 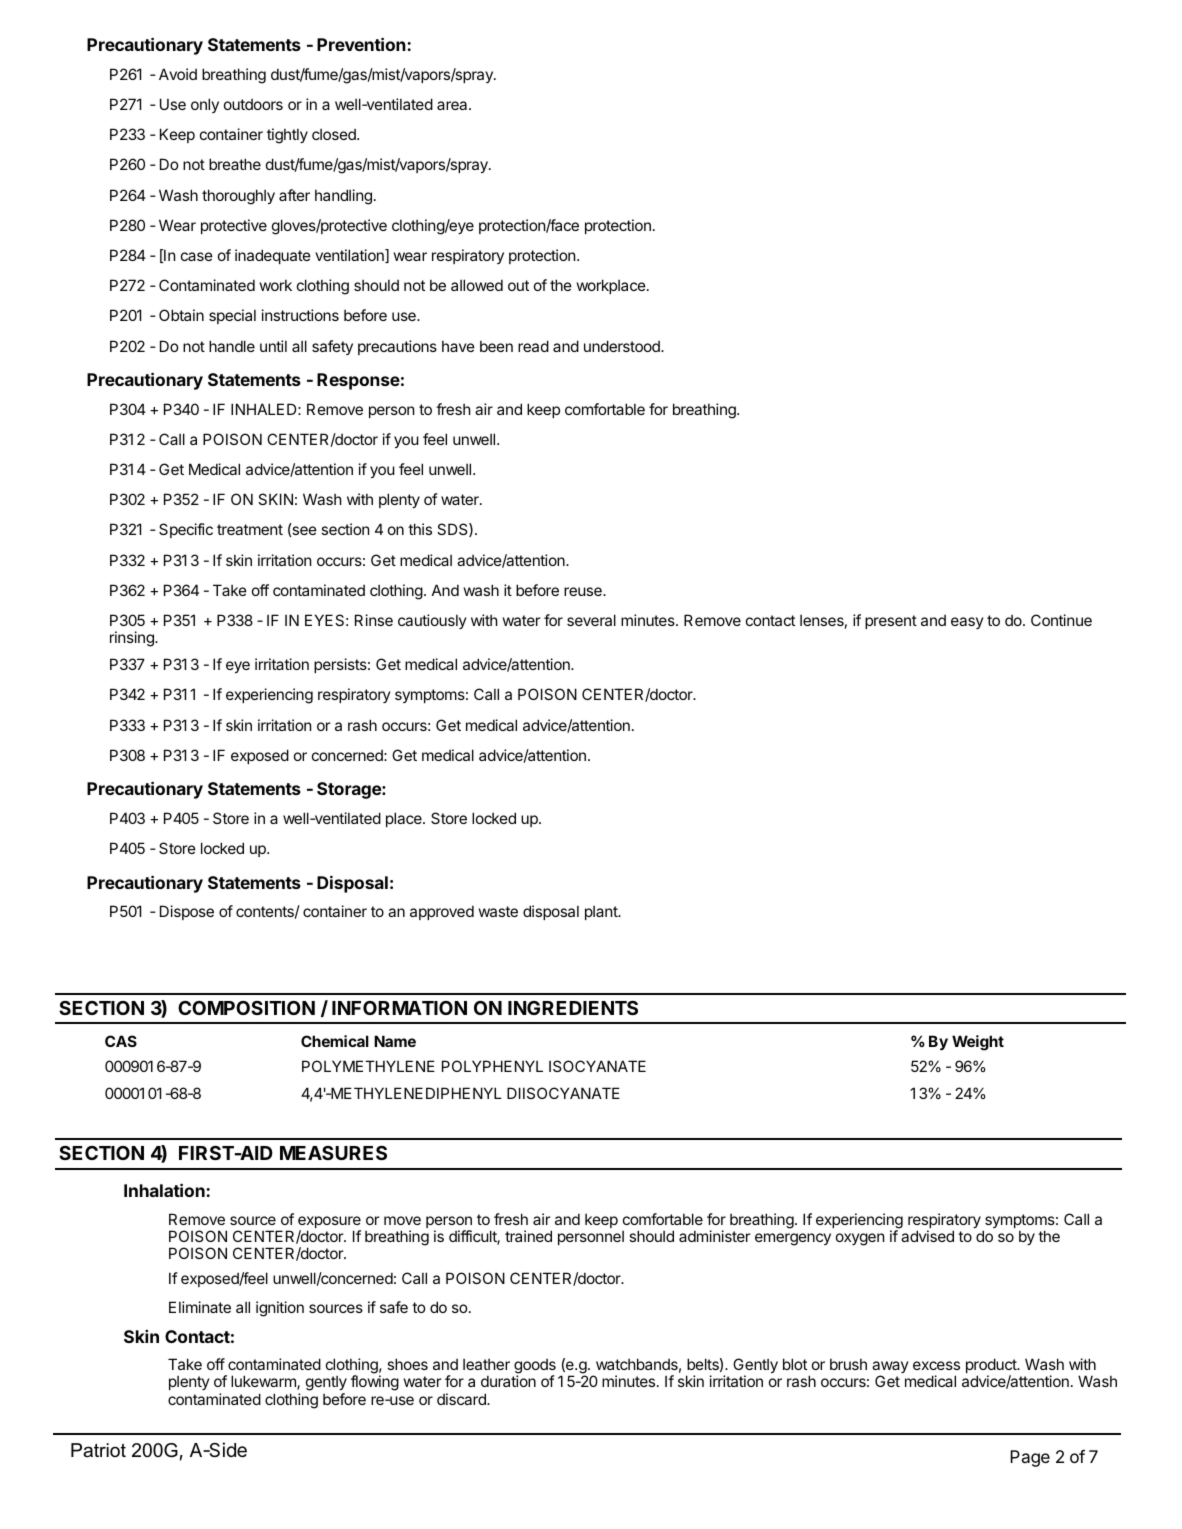 I want to click on understood, so click(x=623, y=346).
